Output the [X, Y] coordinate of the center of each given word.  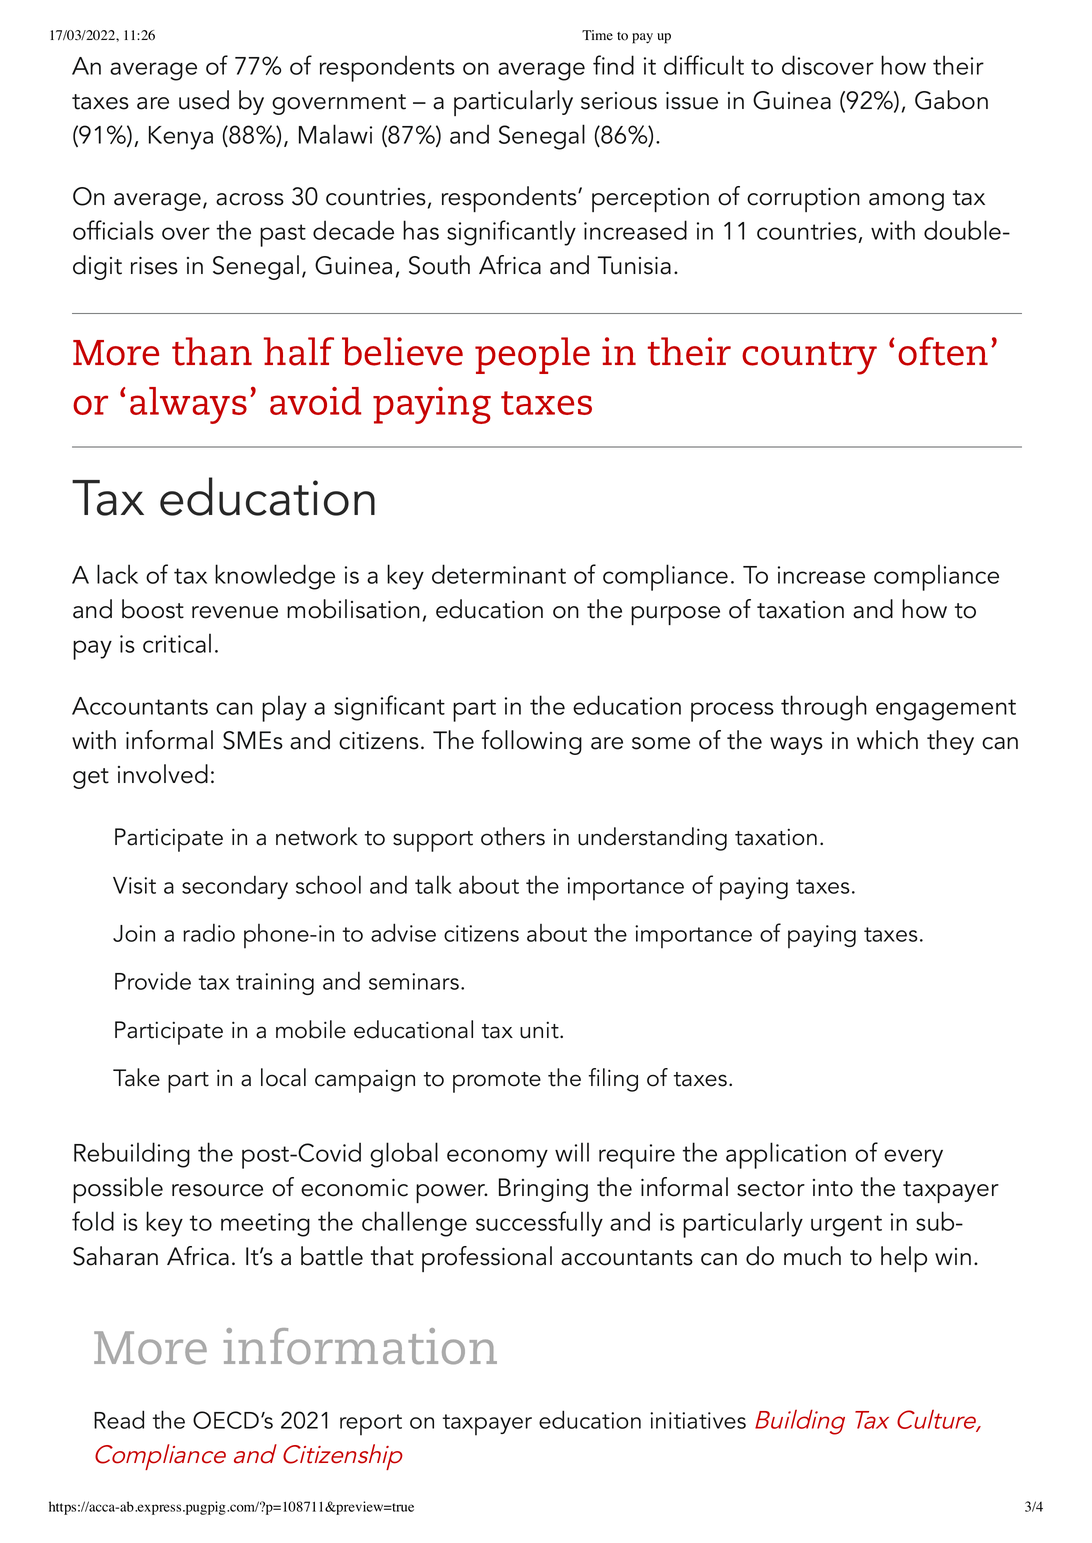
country [809, 358]
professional [487, 1259]
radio [209, 932]
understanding [652, 839]
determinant [499, 574]
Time [597, 35]
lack [117, 574]
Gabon [951, 100]
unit [540, 1030]
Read [119, 1419]
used [204, 100]
